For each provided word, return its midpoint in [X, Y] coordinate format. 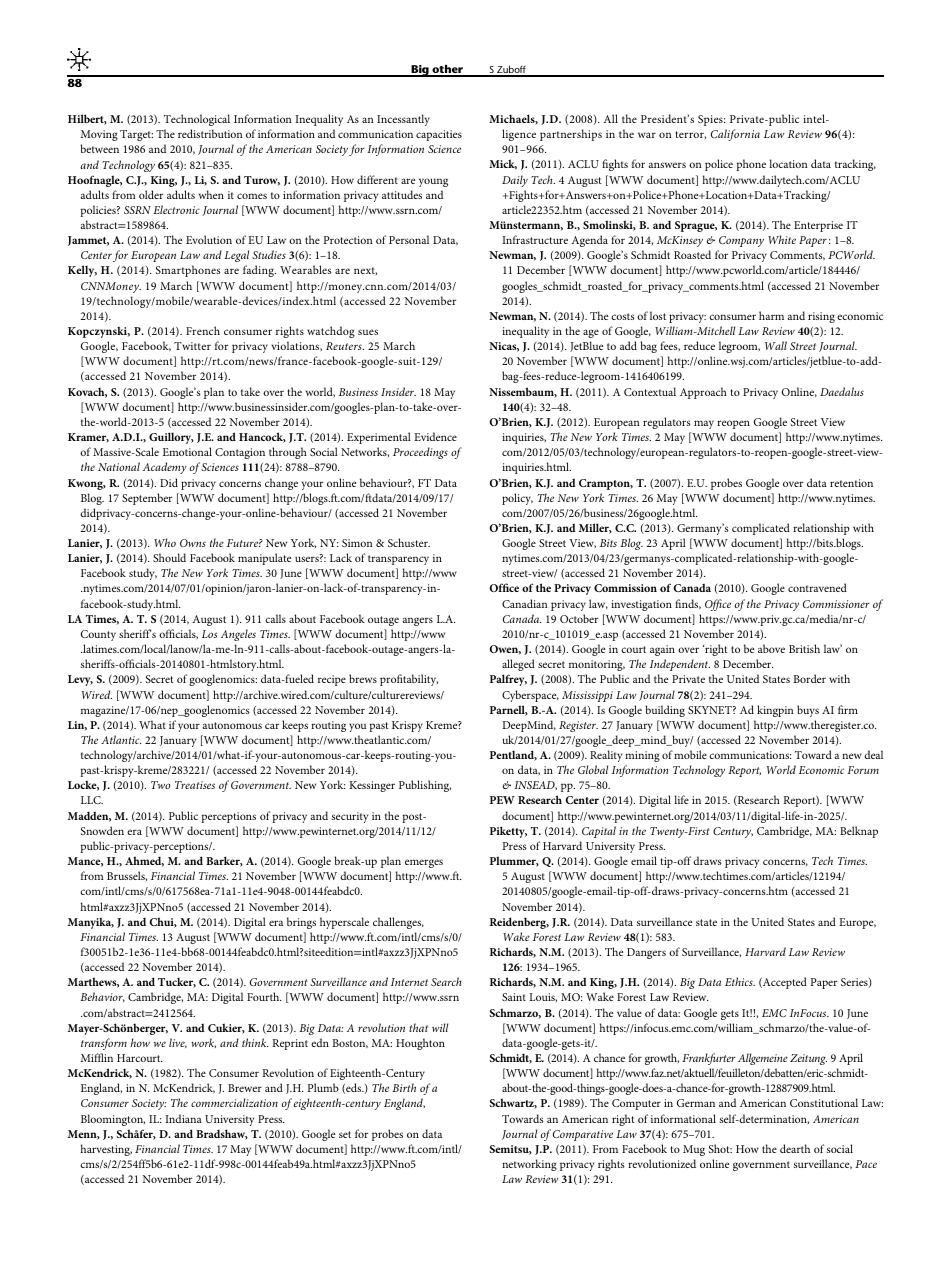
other [448, 70]
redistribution [210, 133]
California [735, 135]
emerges [424, 863]
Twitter [192, 346]
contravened [817, 587]
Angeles [238, 635]
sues [368, 332]
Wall [776, 345]
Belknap [859, 832]
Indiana [183, 1118]
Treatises [195, 785]
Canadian [525, 603]
